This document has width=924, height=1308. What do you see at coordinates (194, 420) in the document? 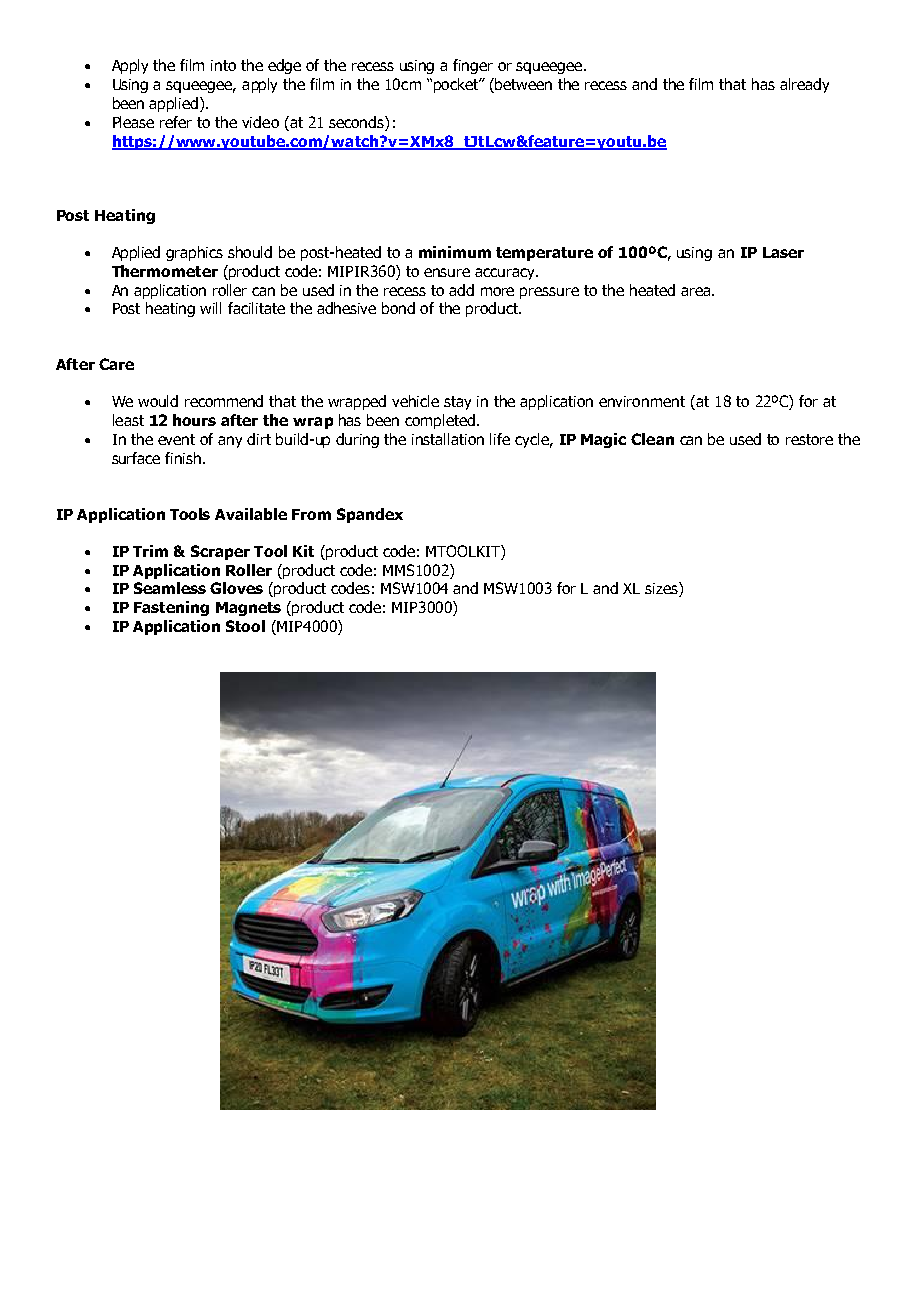
I see `hours` at bounding box center [194, 420].
